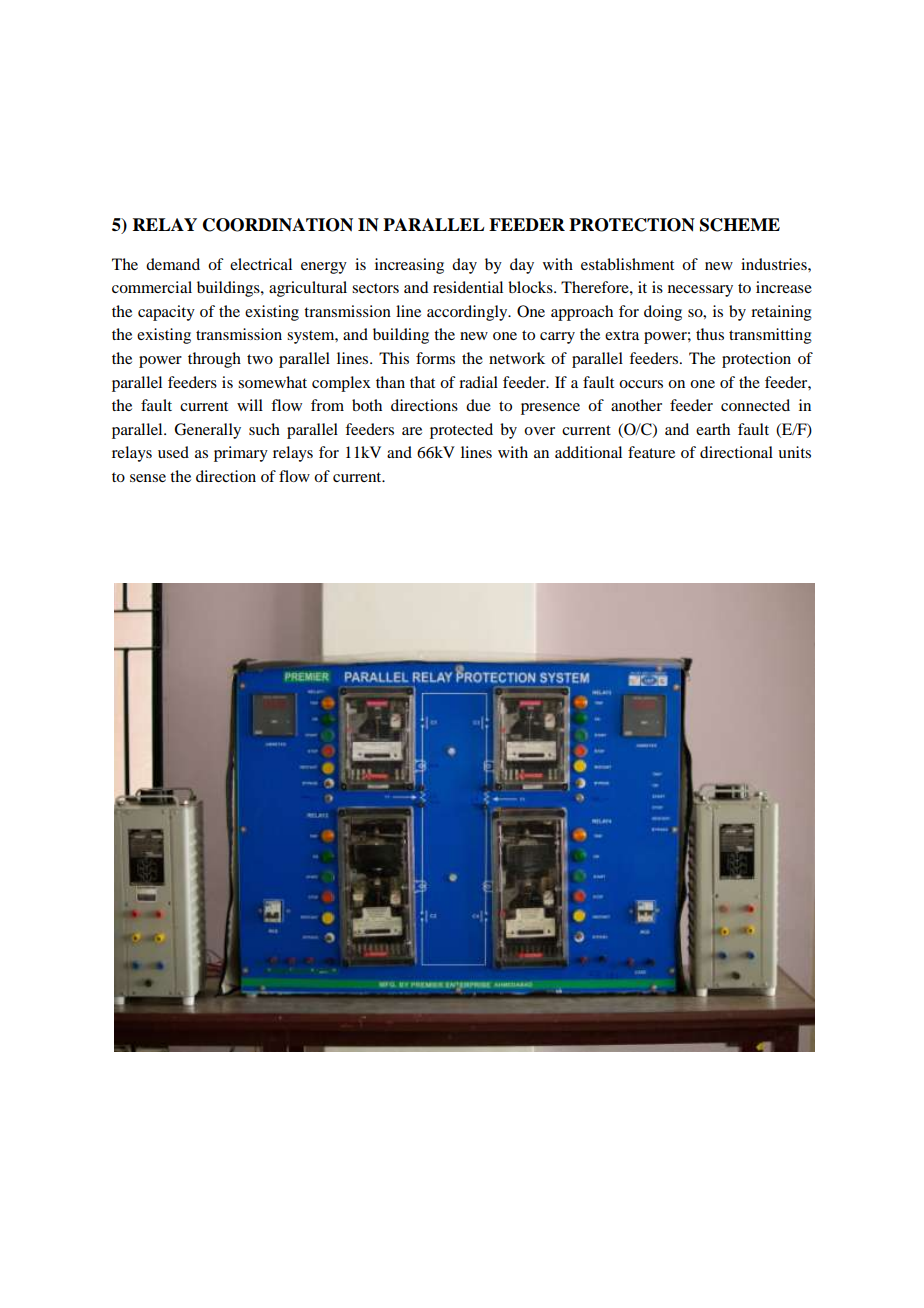 The image size is (924, 1308). What do you see at coordinates (740, 225) in the document?
I see `SCHEME` at bounding box center [740, 225].
